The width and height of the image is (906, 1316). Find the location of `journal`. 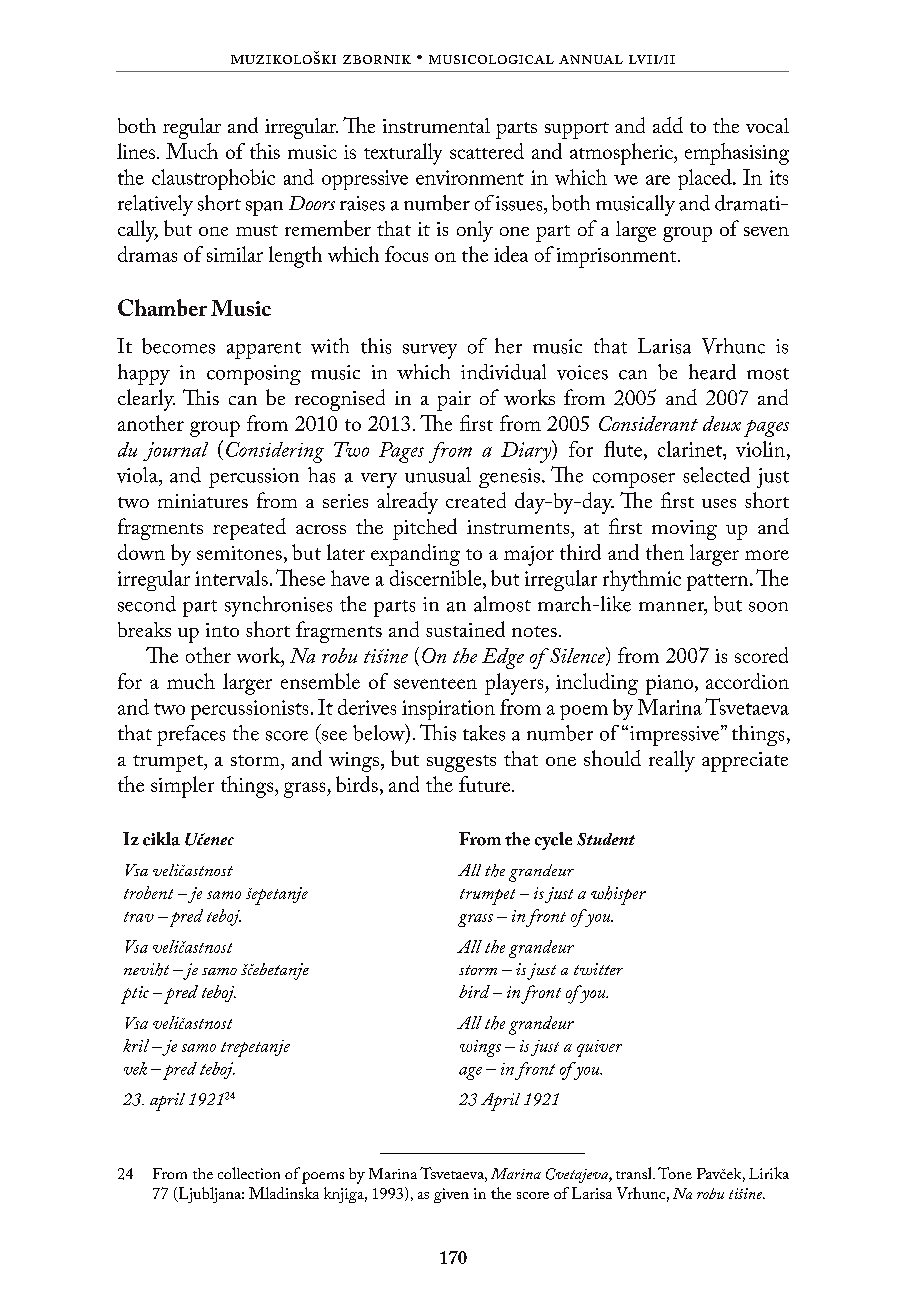

journal is located at coordinates (175, 451).
